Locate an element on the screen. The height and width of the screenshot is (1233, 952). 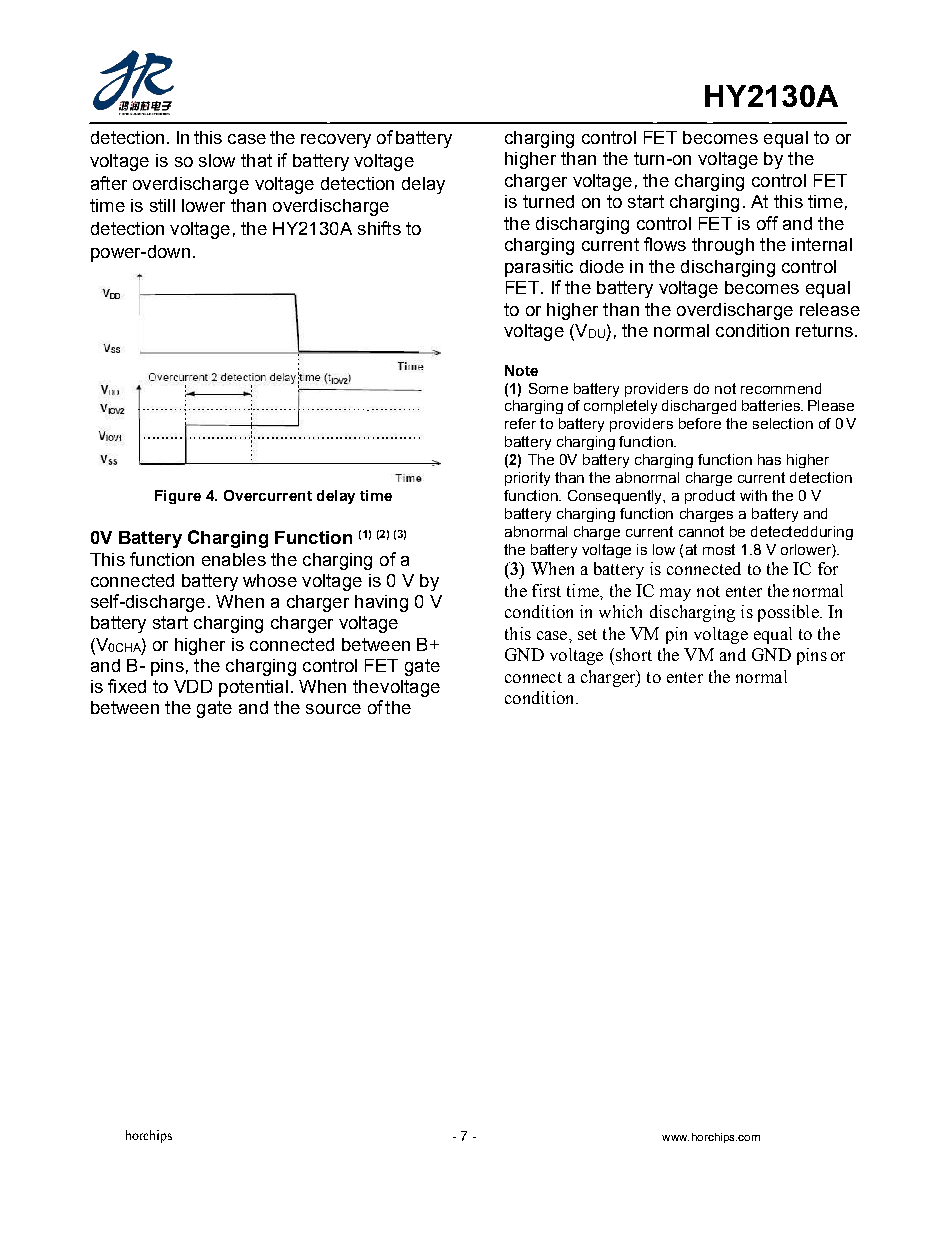
with is located at coordinates (753, 495).
